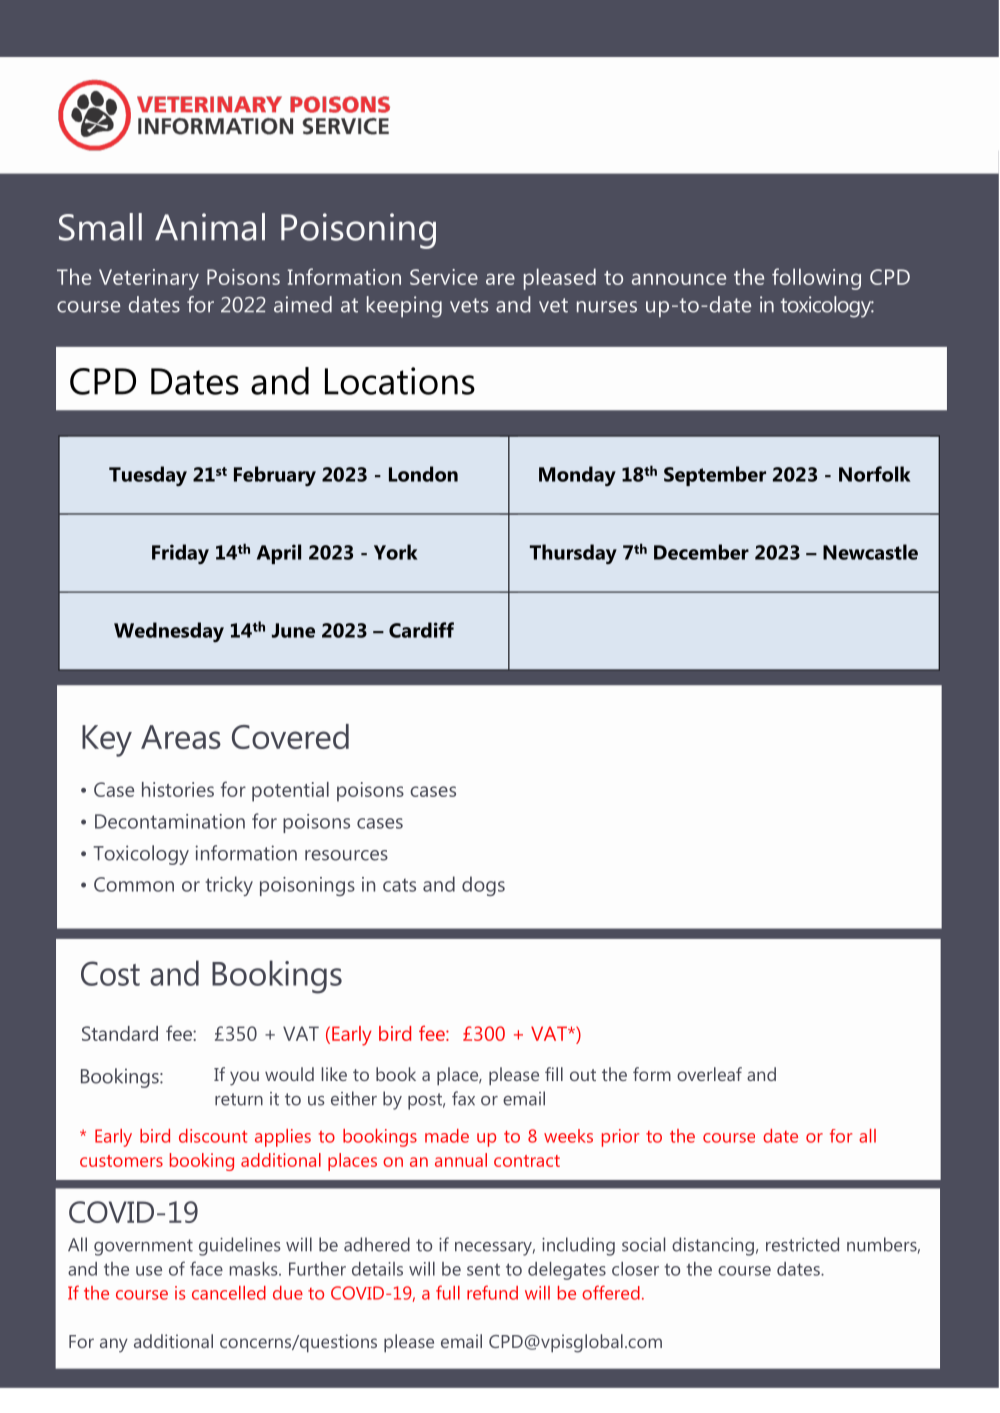 Image resolution: width=1000 pixels, height=1413 pixels. What do you see at coordinates (444, 277) in the screenshot?
I see `Service` at bounding box center [444, 277].
